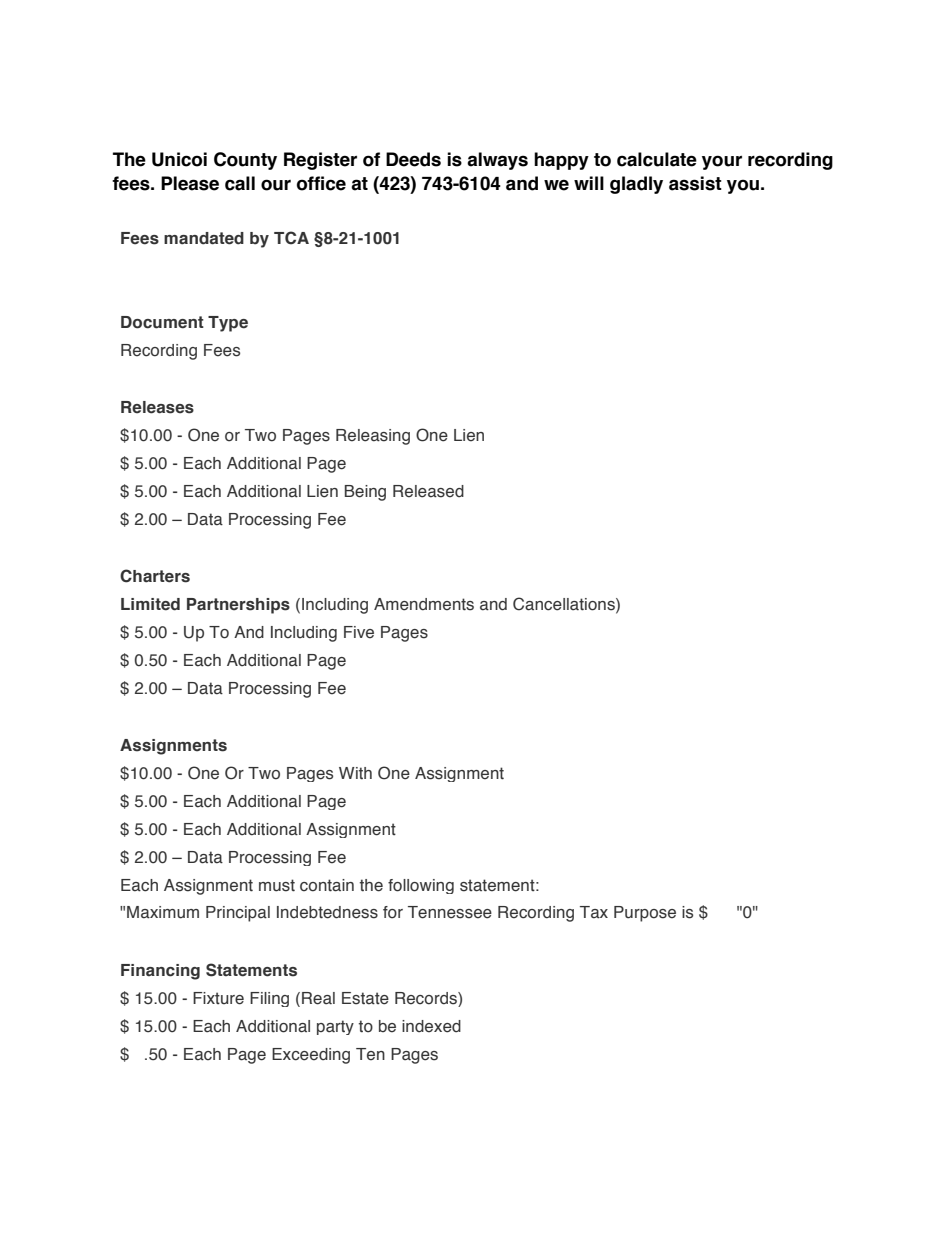 Image resolution: width=952 pixels, height=1233 pixels. I want to click on call, so click(240, 183).
